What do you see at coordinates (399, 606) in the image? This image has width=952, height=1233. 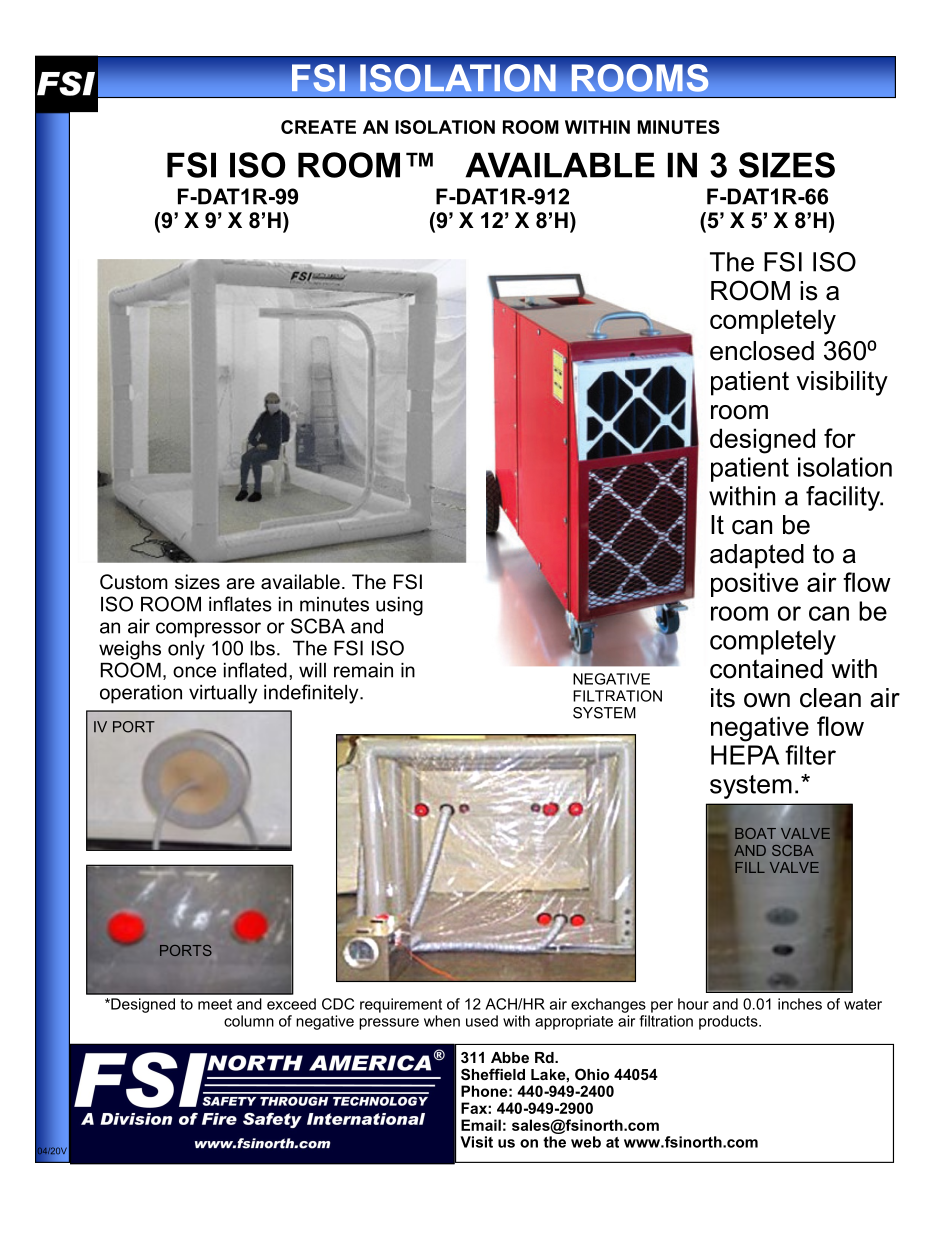 I see `using` at bounding box center [399, 606].
